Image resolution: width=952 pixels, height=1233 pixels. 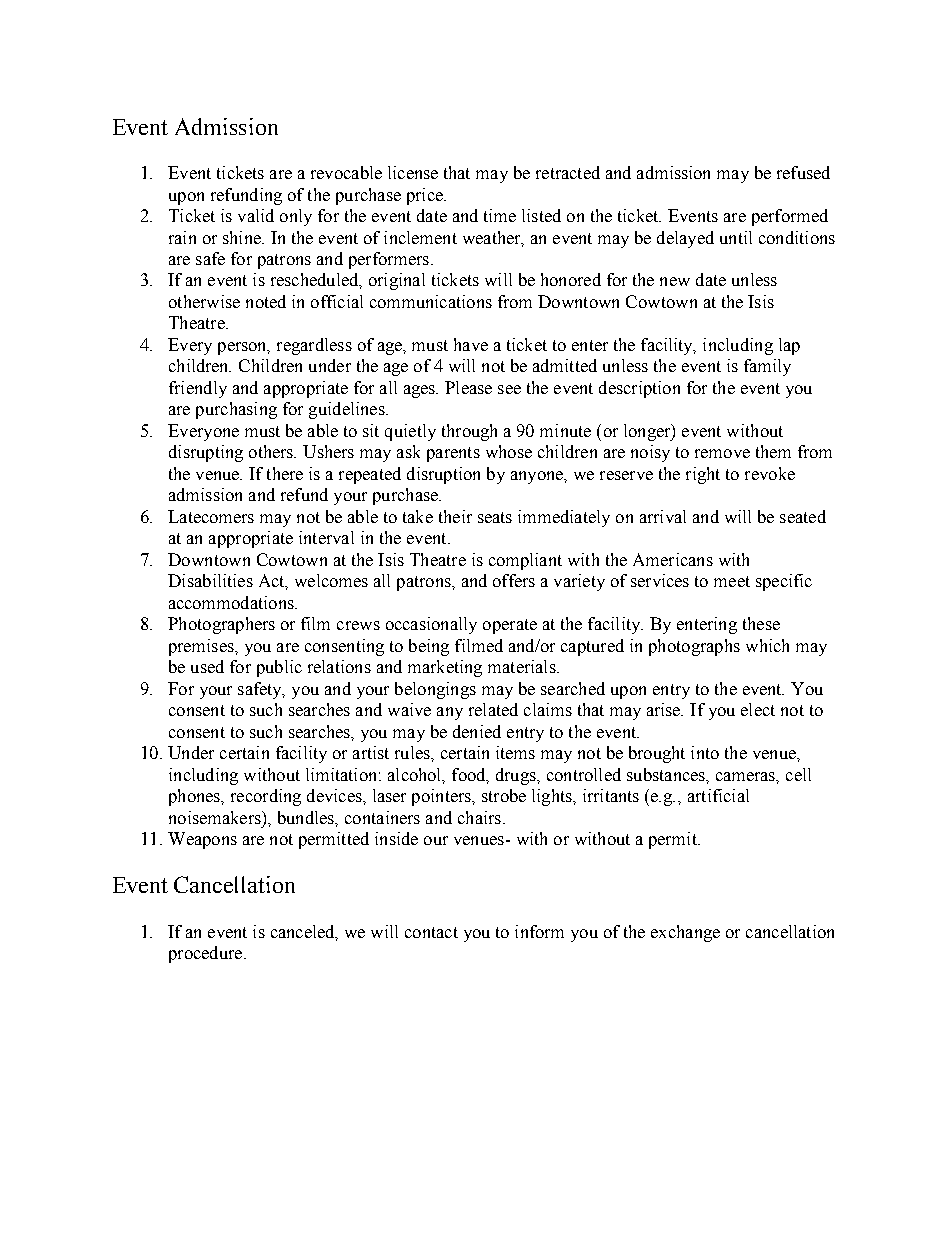 I want to click on until, so click(x=736, y=237).
